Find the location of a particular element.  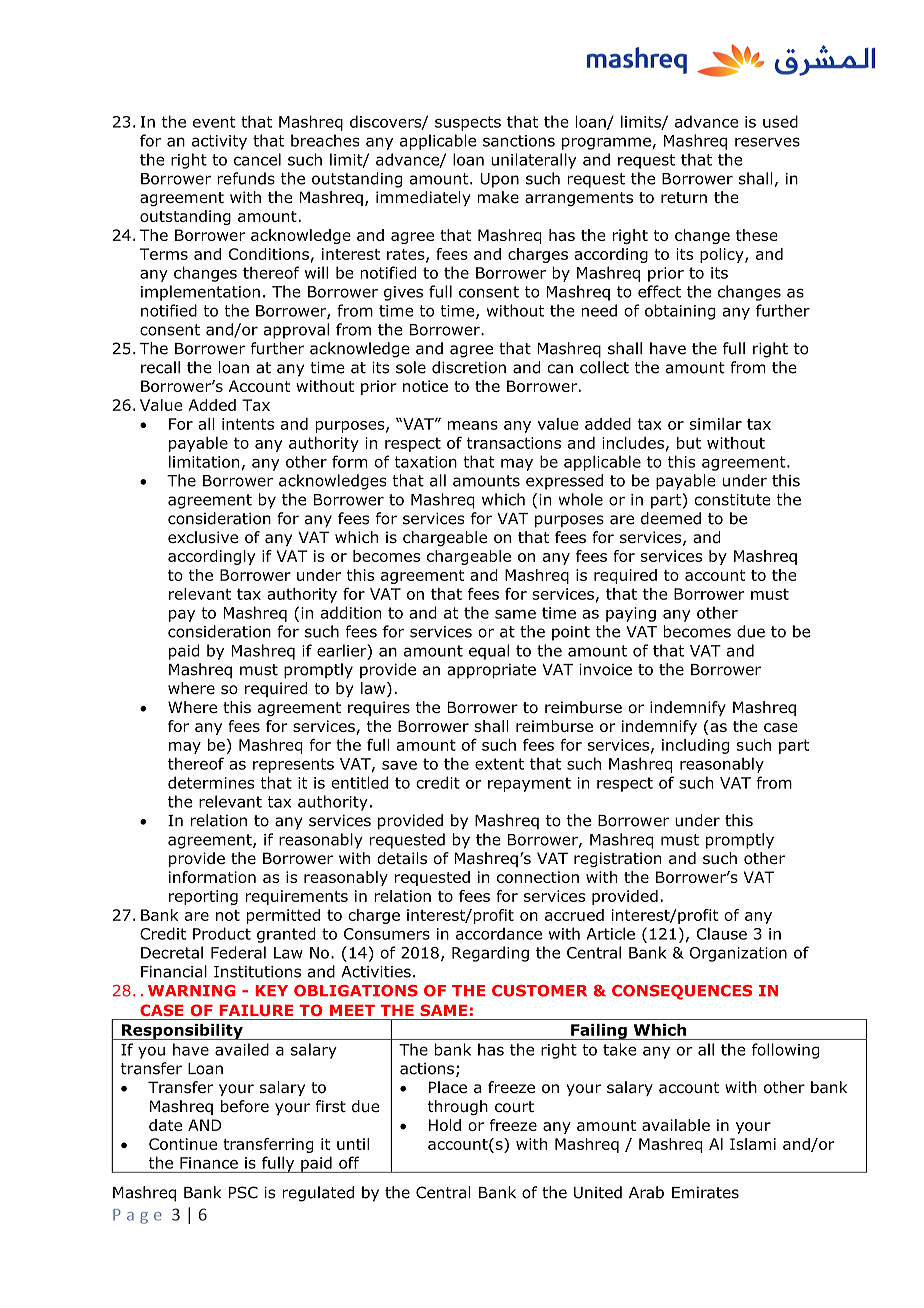

paying is located at coordinates (631, 614).
